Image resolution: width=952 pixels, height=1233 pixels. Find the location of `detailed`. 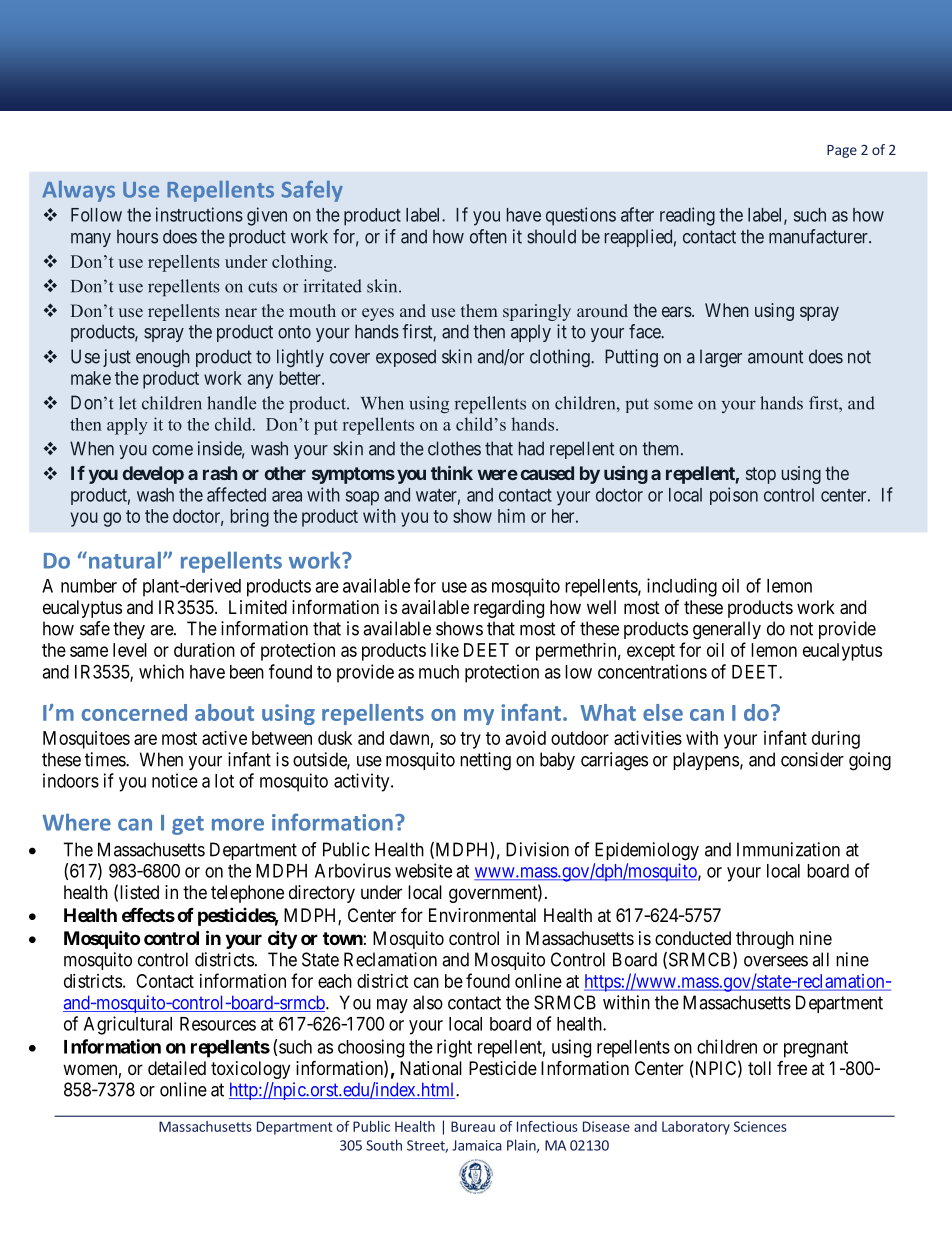

detailed is located at coordinates (177, 1068).
